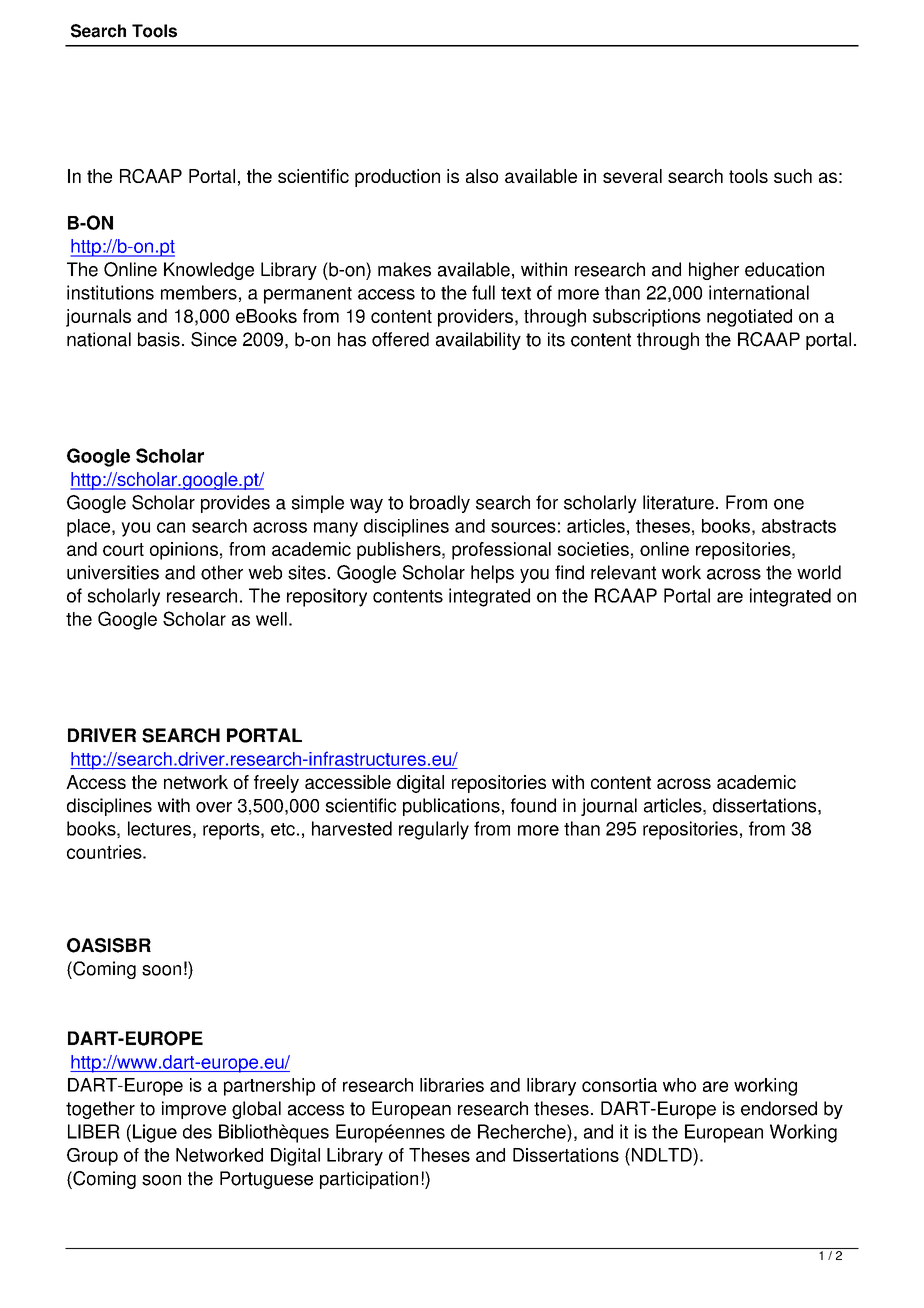  What do you see at coordinates (793, 176) in the page?
I see `such` at bounding box center [793, 176].
